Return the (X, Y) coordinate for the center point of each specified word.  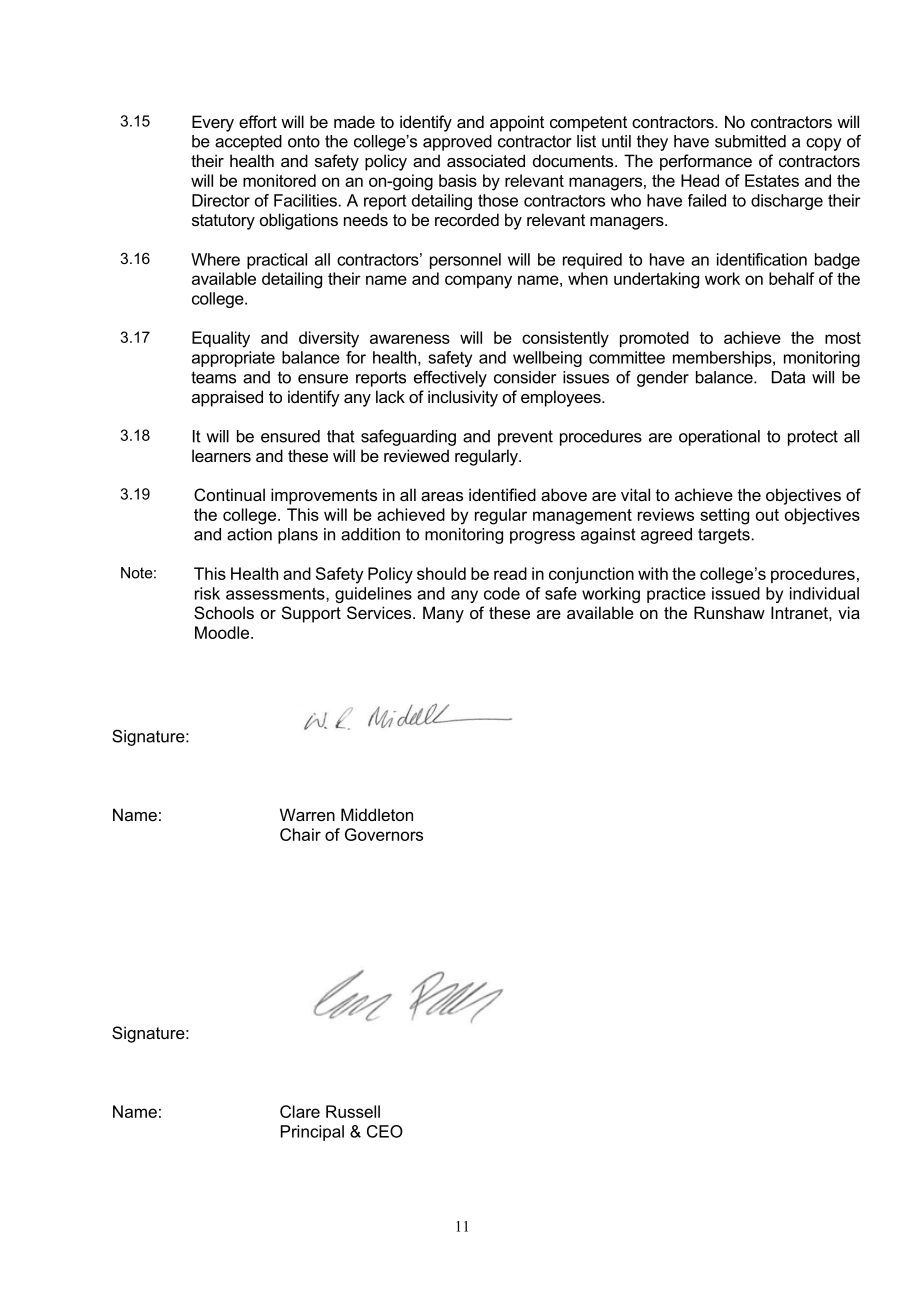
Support (311, 614)
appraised (227, 398)
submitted (750, 141)
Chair (300, 834)
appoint (517, 123)
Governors (384, 834)
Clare (300, 1111)
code (502, 593)
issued (736, 593)
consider (525, 377)
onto (304, 141)
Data (788, 377)
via (849, 612)
